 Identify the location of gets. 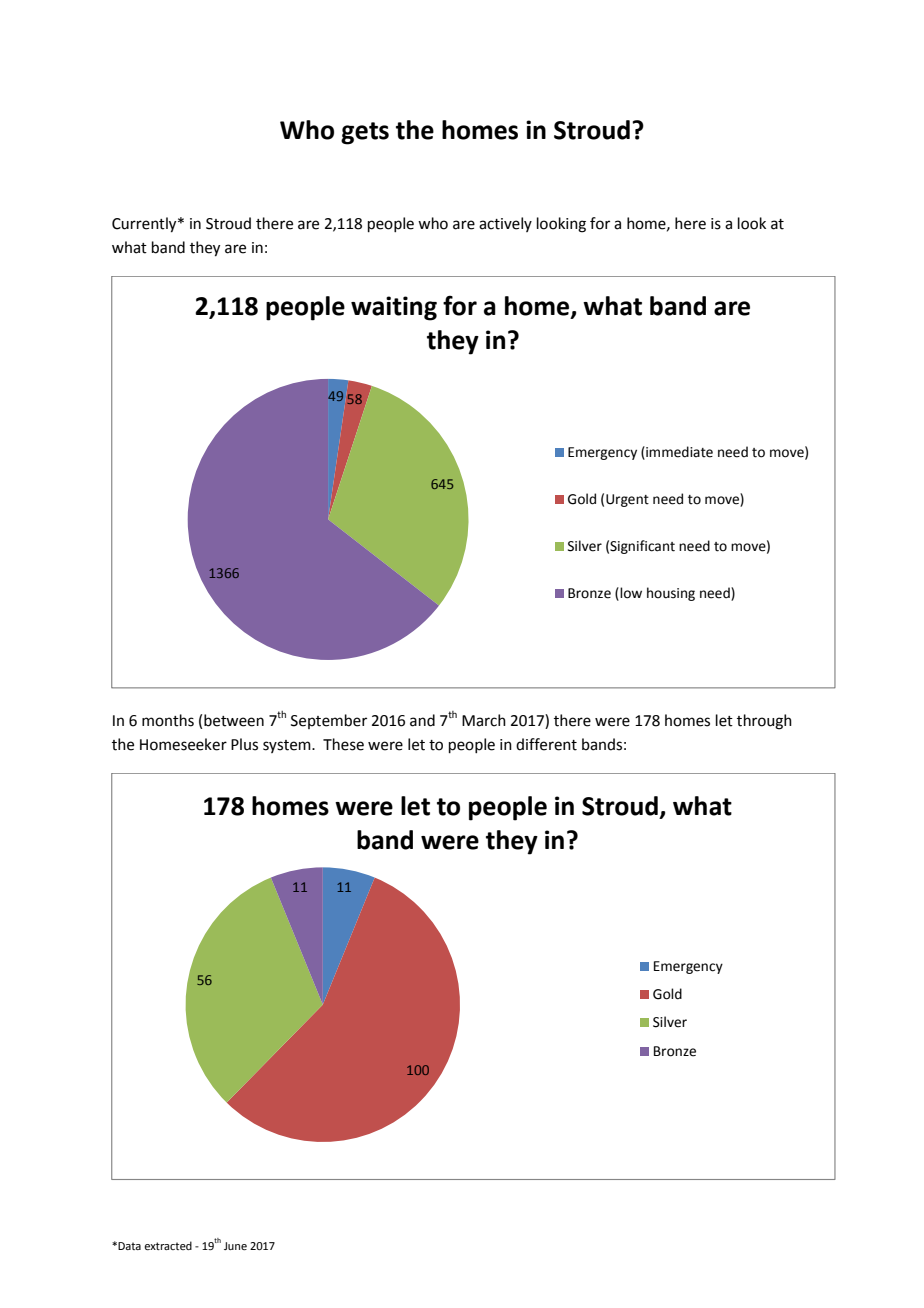
(365, 133).
